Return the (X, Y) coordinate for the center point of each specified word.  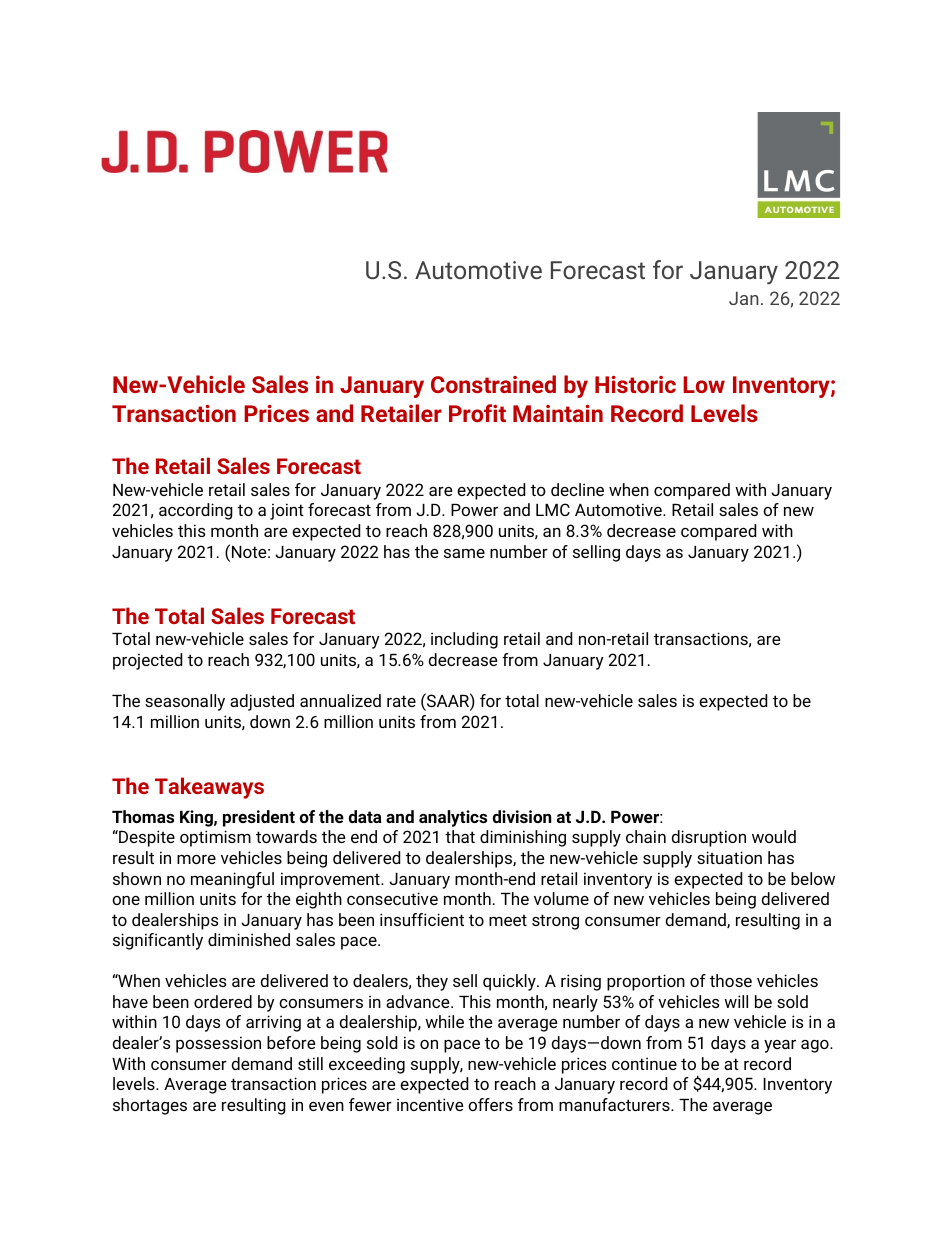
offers (490, 1104)
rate (401, 701)
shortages (150, 1106)
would (774, 836)
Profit (477, 413)
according (196, 511)
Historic (635, 384)
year (780, 1046)
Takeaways (209, 788)
